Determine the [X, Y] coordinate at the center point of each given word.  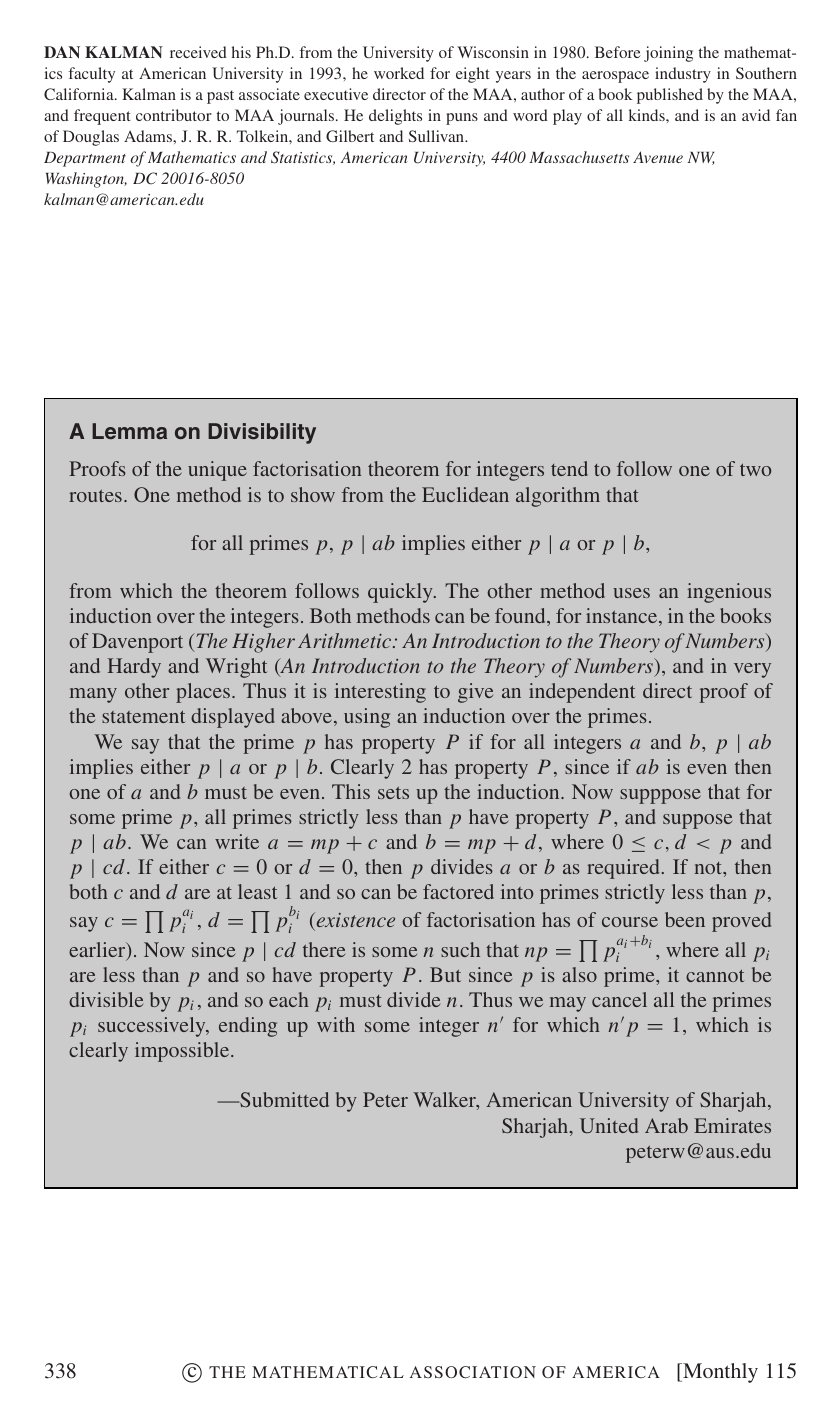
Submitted [283, 1099]
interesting [380, 693]
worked [399, 73]
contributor [174, 115]
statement [143, 716]
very [752, 670]
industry [683, 75]
